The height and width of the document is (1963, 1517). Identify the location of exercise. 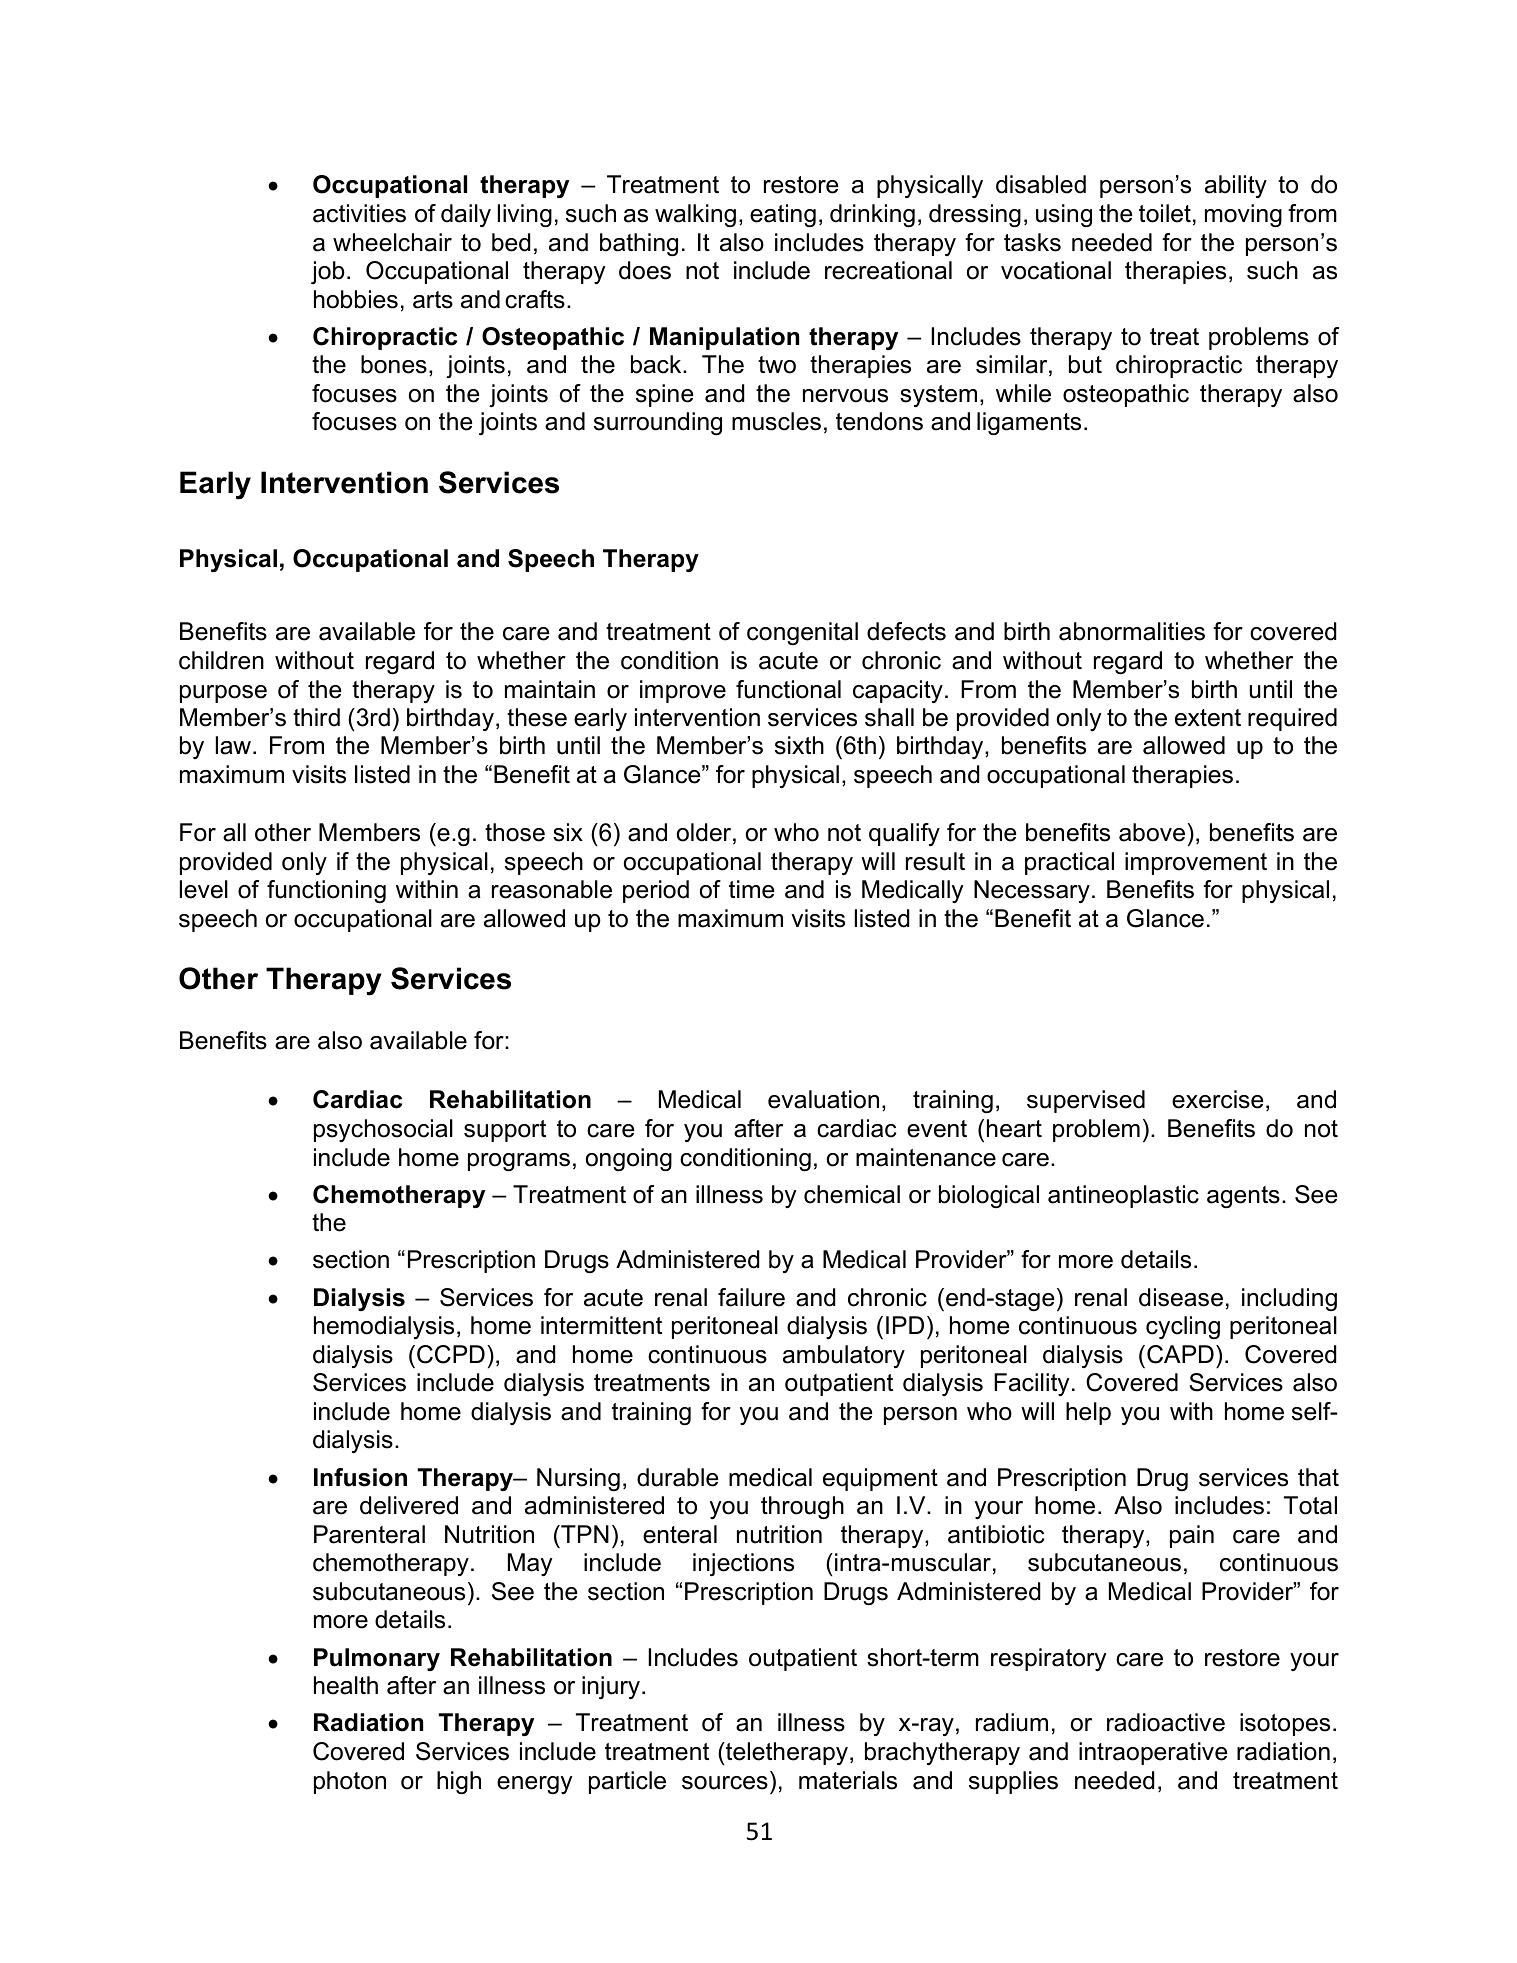
(1217, 1099).
